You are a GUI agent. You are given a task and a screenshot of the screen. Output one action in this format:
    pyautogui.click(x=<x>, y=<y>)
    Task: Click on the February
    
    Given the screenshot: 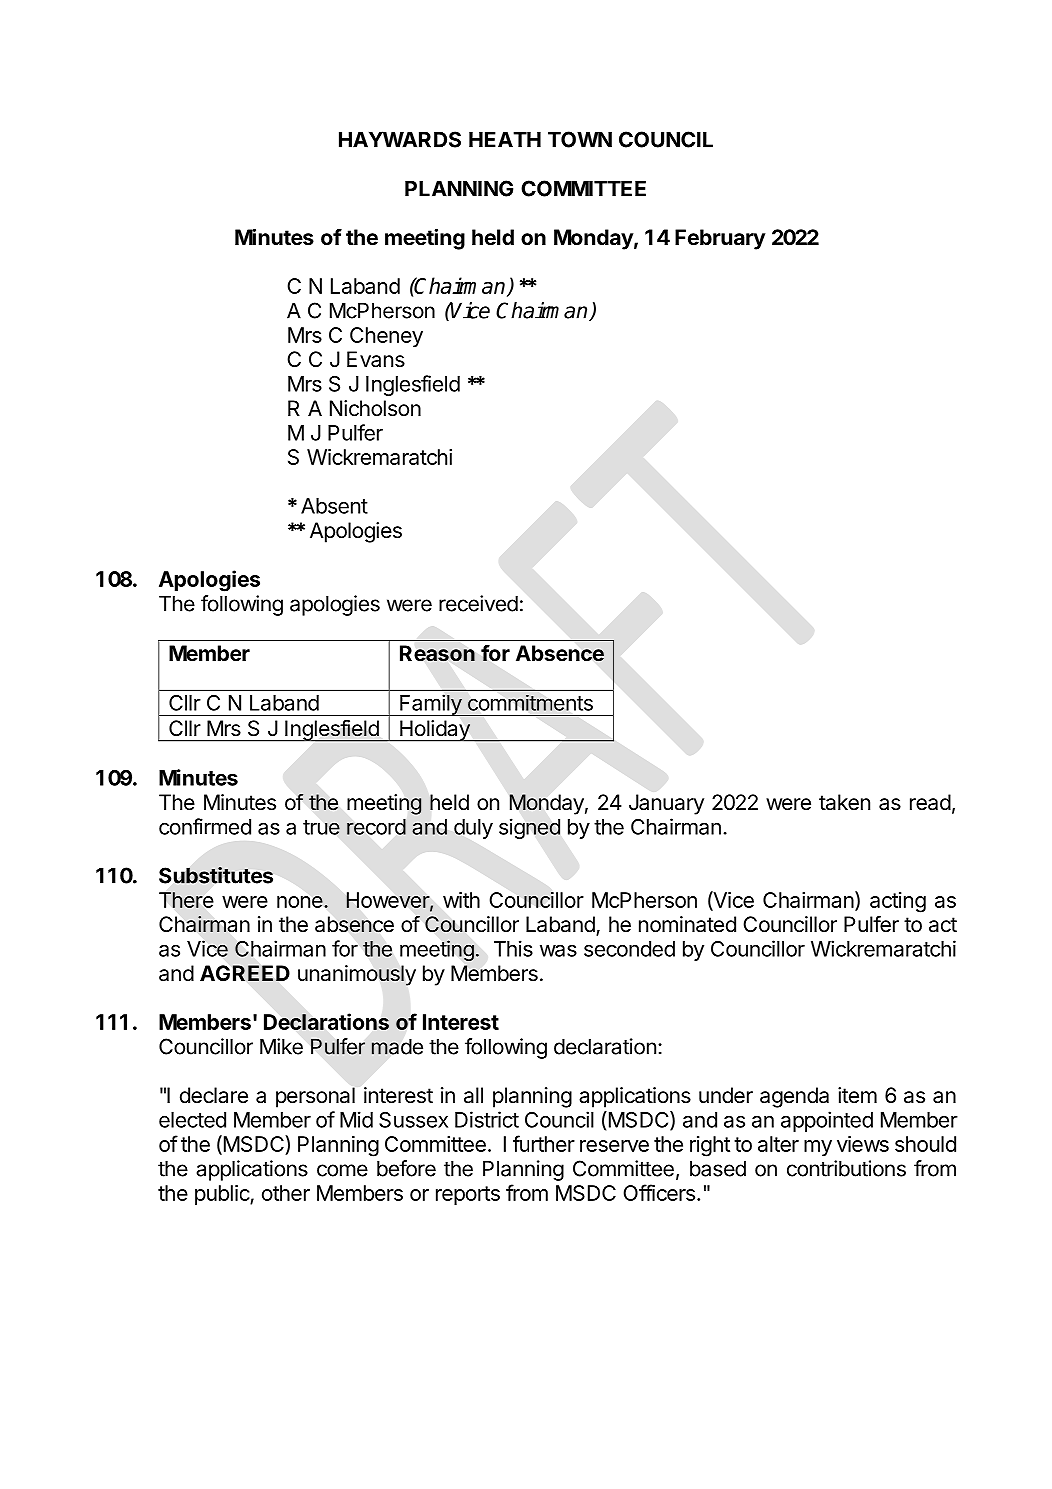 What is the action you would take?
    pyautogui.click(x=720, y=239)
